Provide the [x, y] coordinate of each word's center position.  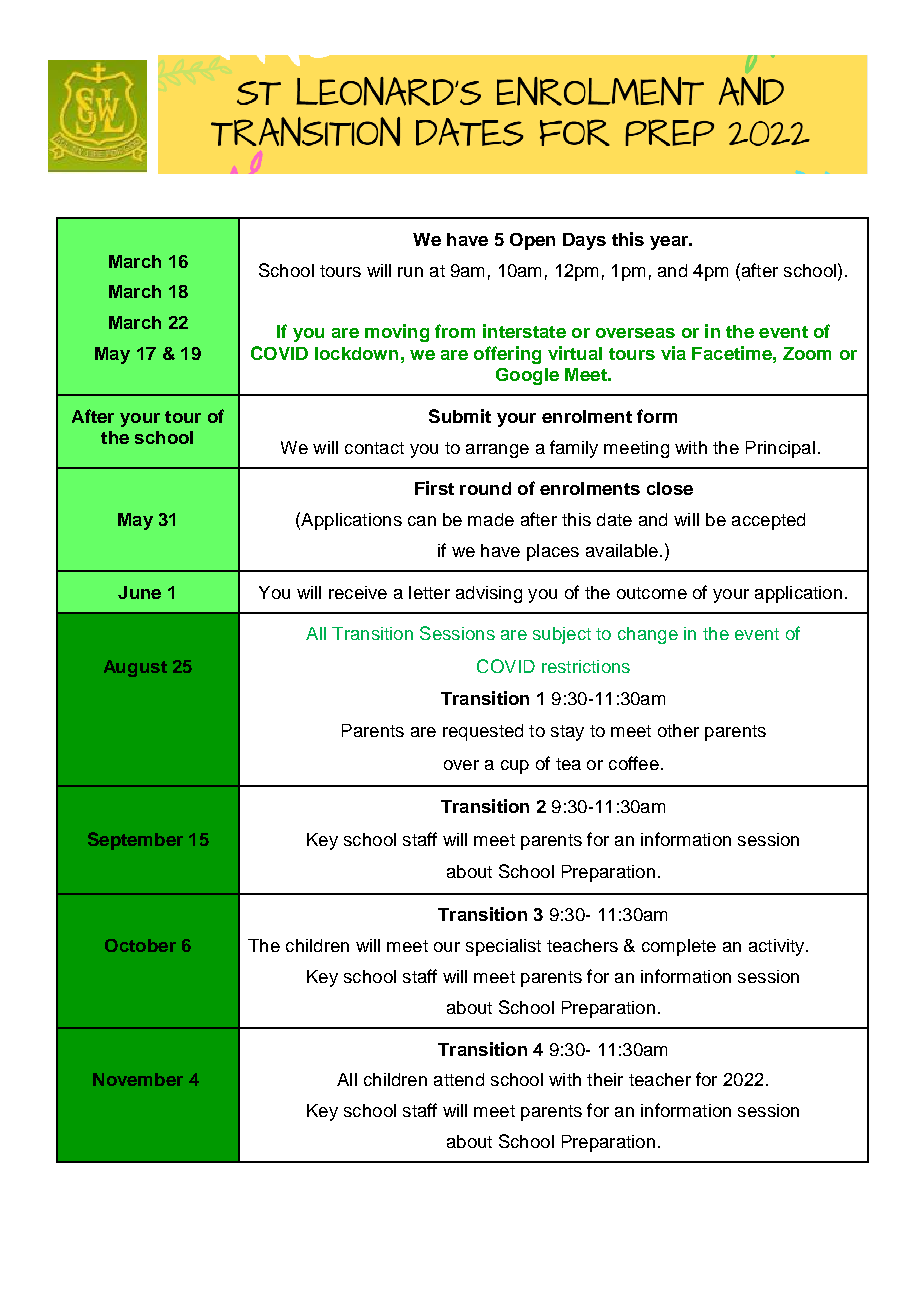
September [135, 841]
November [138, 1079]
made [491, 519]
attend [459, 1079]
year [670, 243]
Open [532, 241]
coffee [634, 763]
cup [515, 767]
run [410, 272]
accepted [768, 521]
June [139, 592]
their [605, 1079]
